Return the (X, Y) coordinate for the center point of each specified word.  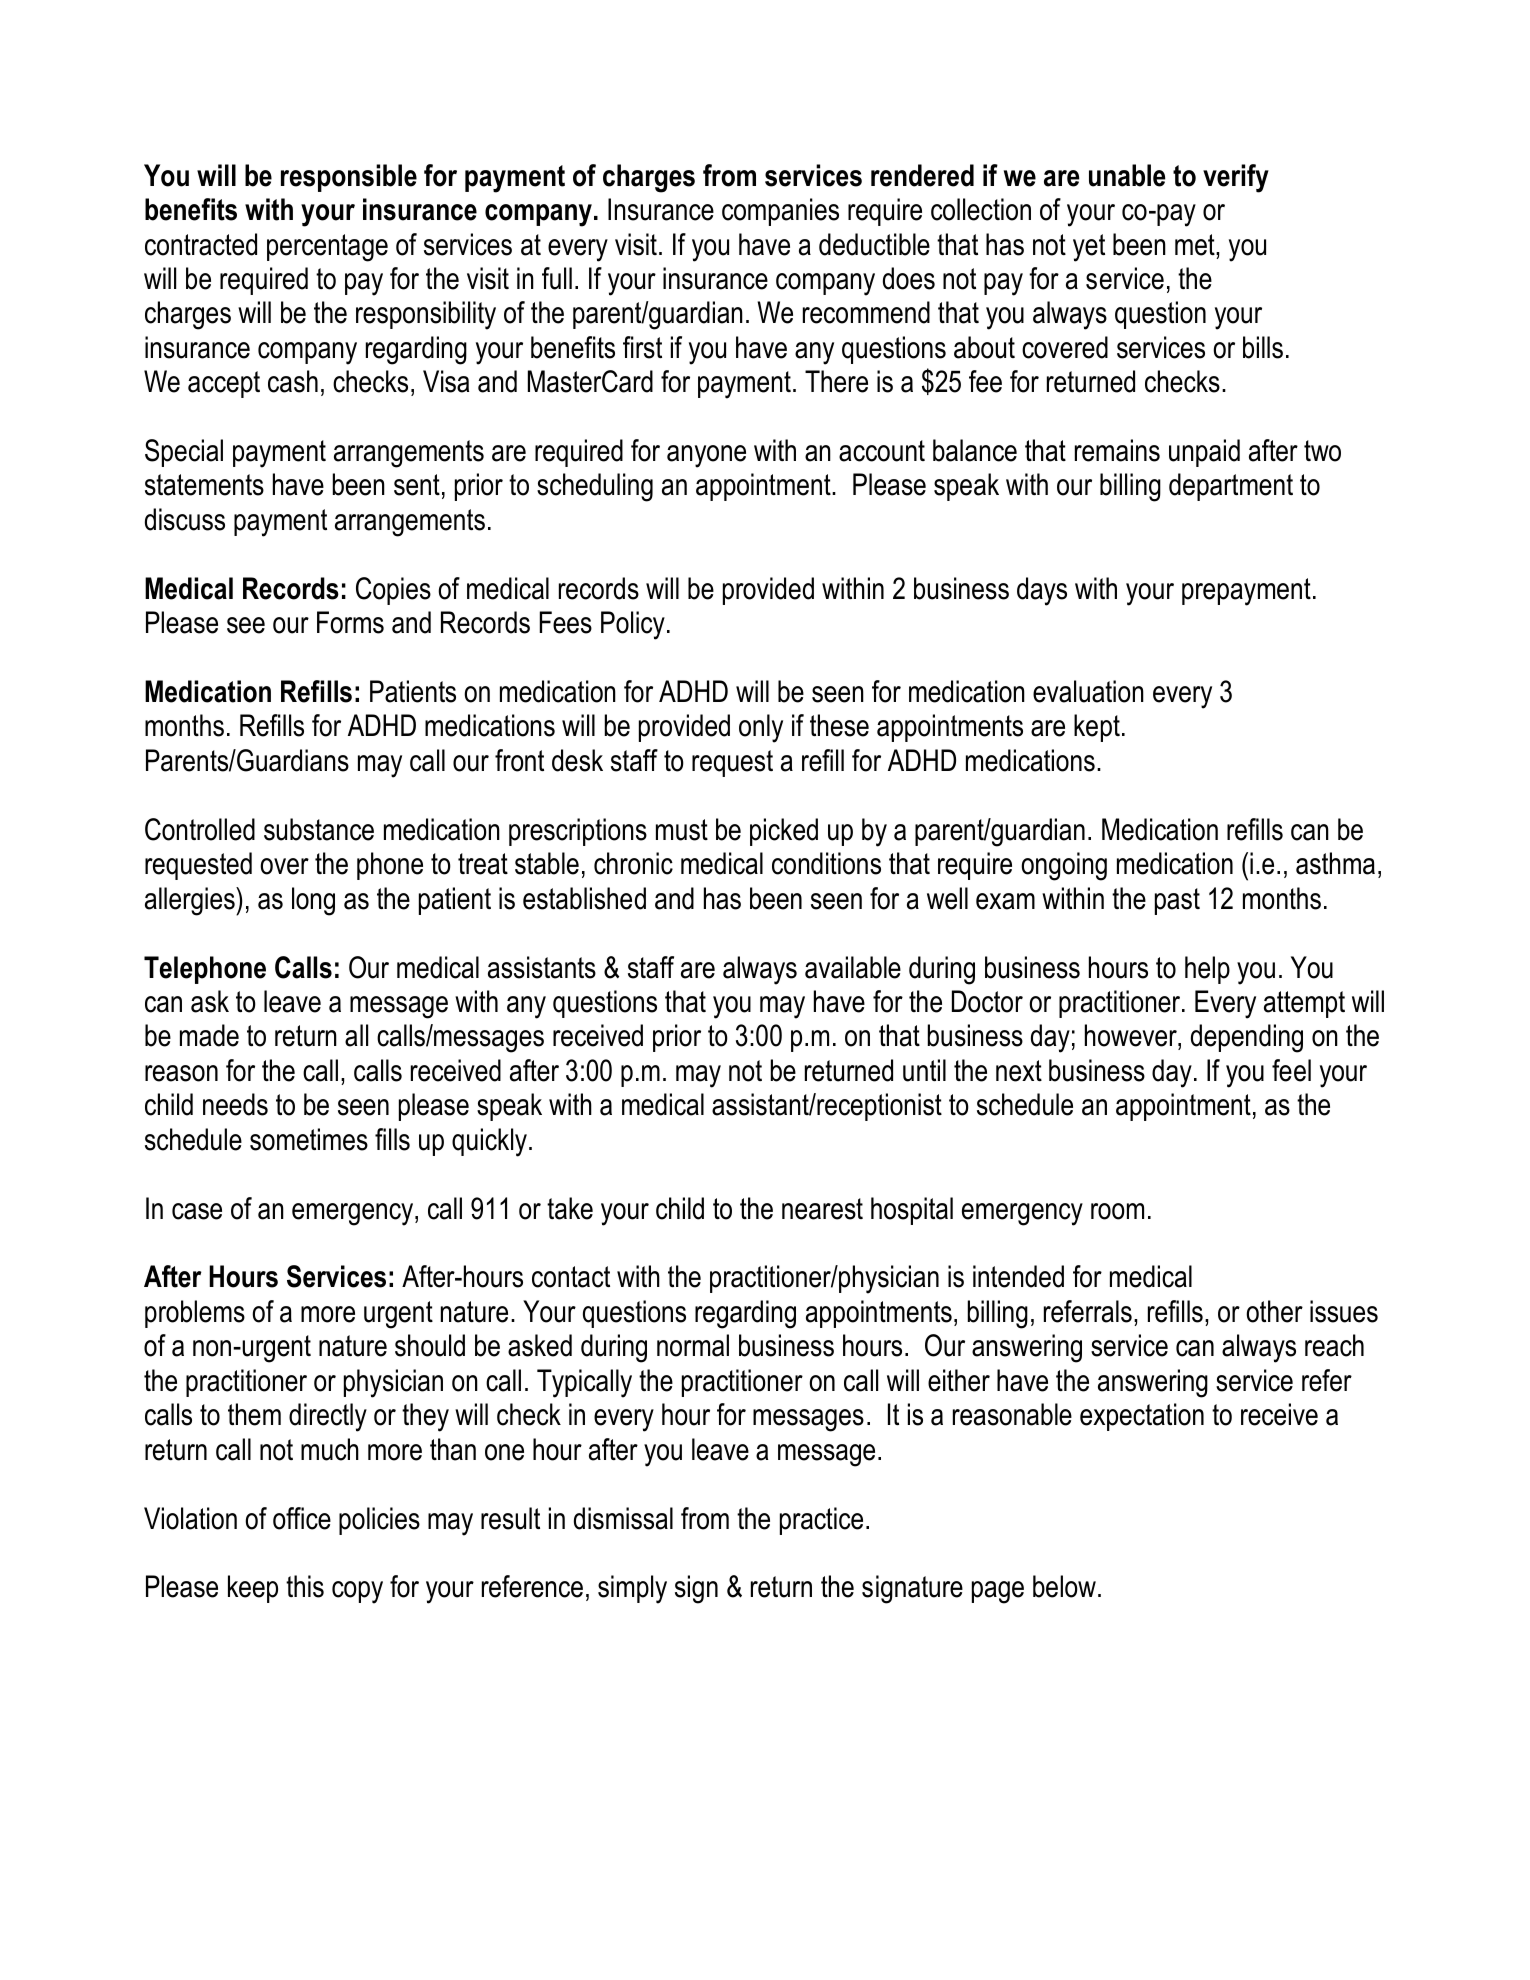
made (209, 1035)
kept (1097, 728)
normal (693, 1345)
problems (195, 1314)
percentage (327, 248)
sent (417, 485)
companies (780, 212)
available (853, 967)
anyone (706, 456)
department (1231, 487)
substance (319, 829)
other (1274, 1311)
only (761, 728)
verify (1236, 178)
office (302, 1518)
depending (1247, 1038)
